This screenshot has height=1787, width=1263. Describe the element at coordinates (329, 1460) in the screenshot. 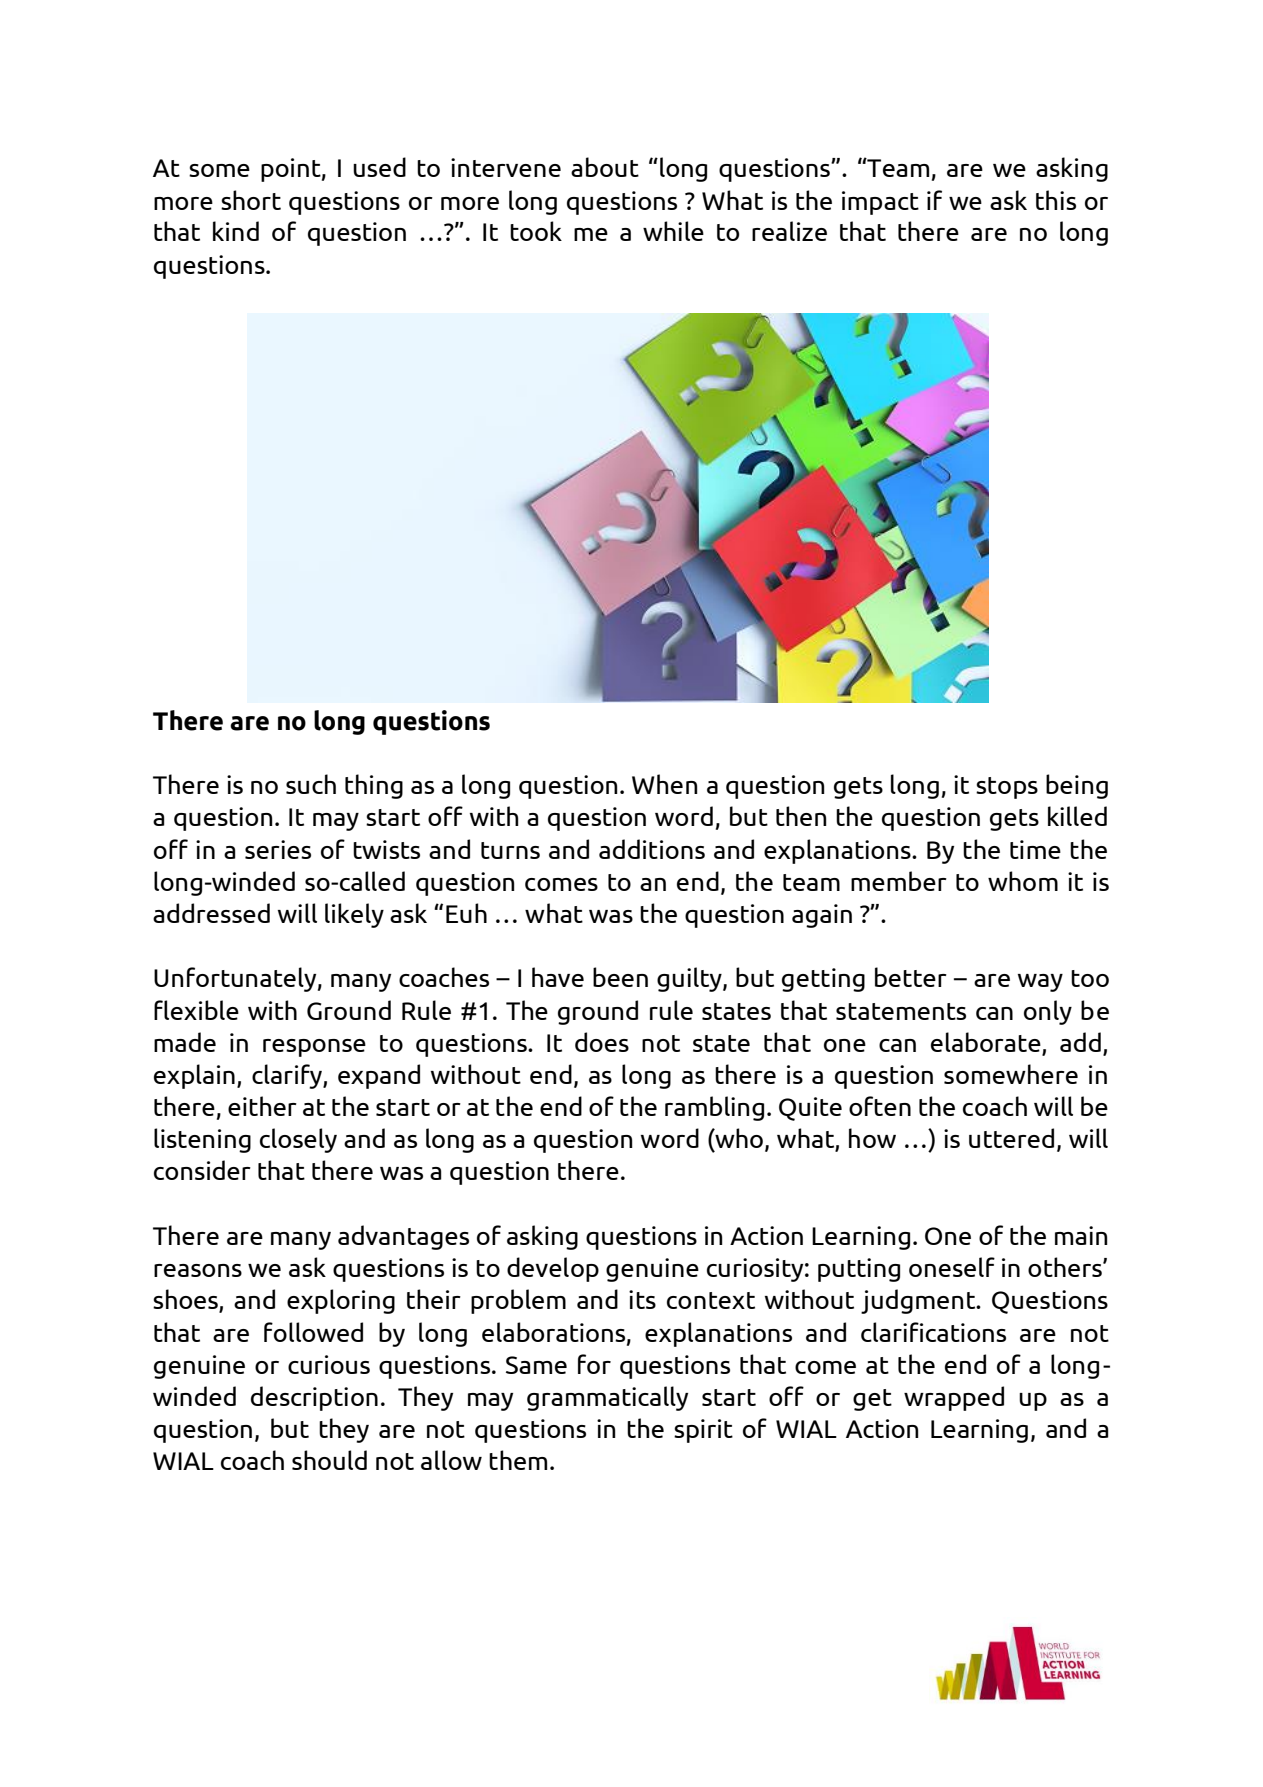

I see `should` at that location.
